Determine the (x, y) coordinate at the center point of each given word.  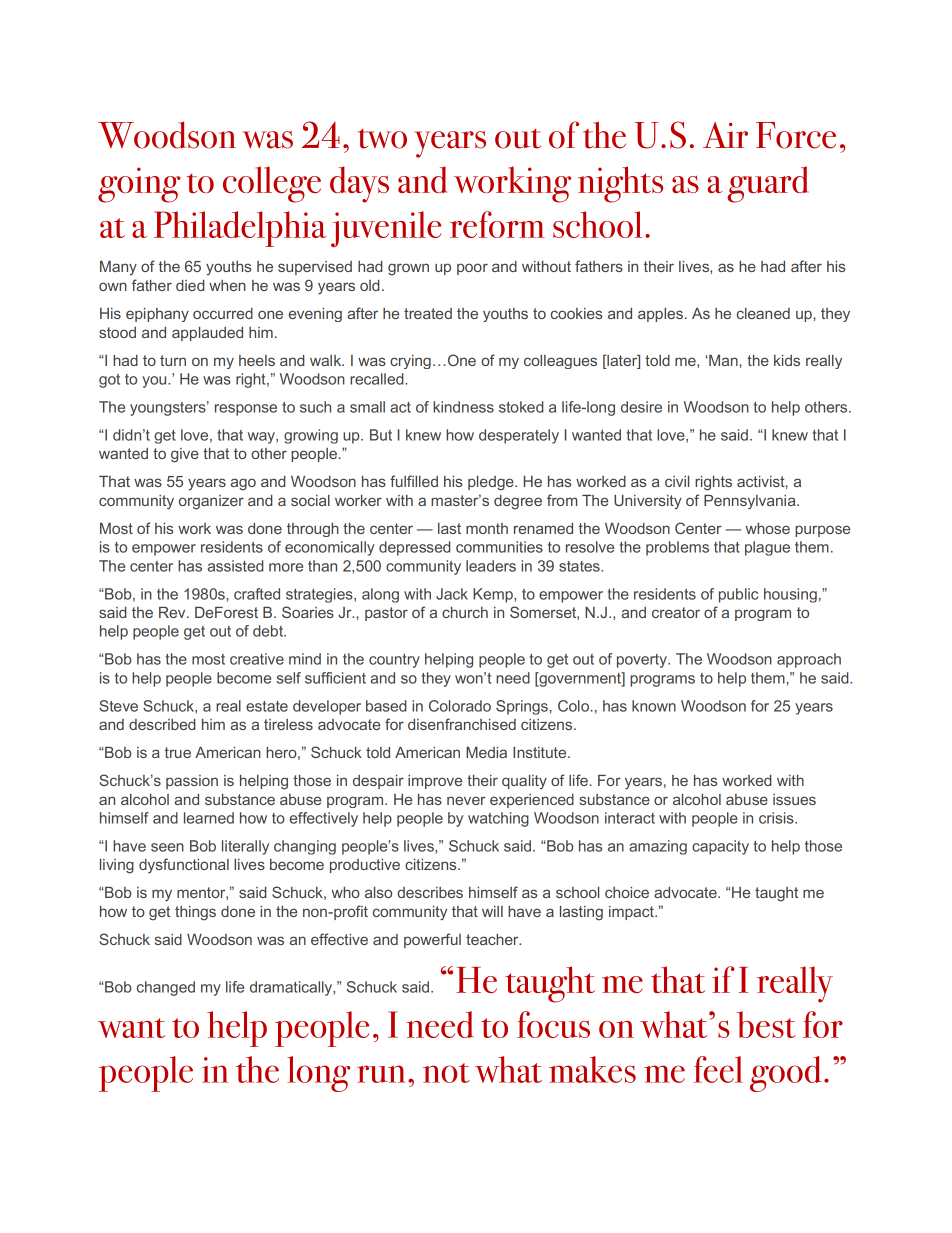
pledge (492, 483)
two (382, 139)
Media (486, 752)
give (185, 455)
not (446, 1073)
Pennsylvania (751, 502)
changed (166, 988)
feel (718, 1069)
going (139, 185)
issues (794, 799)
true (178, 752)
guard (768, 184)
